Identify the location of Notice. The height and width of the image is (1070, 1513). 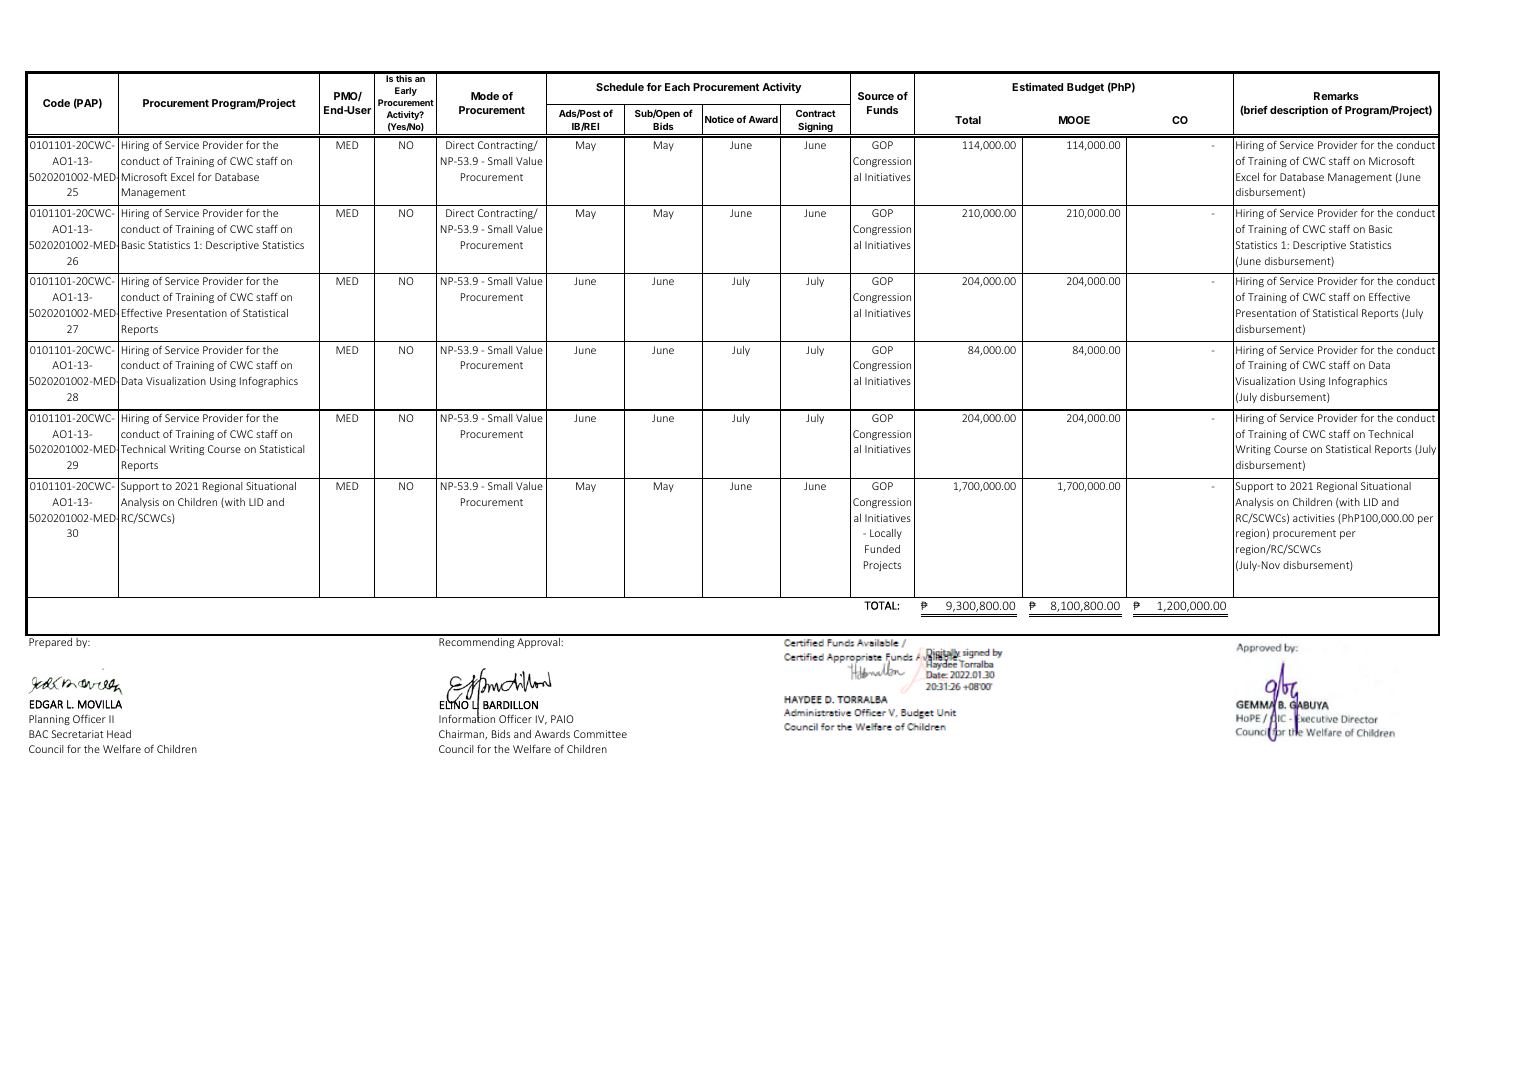
(719, 119).
